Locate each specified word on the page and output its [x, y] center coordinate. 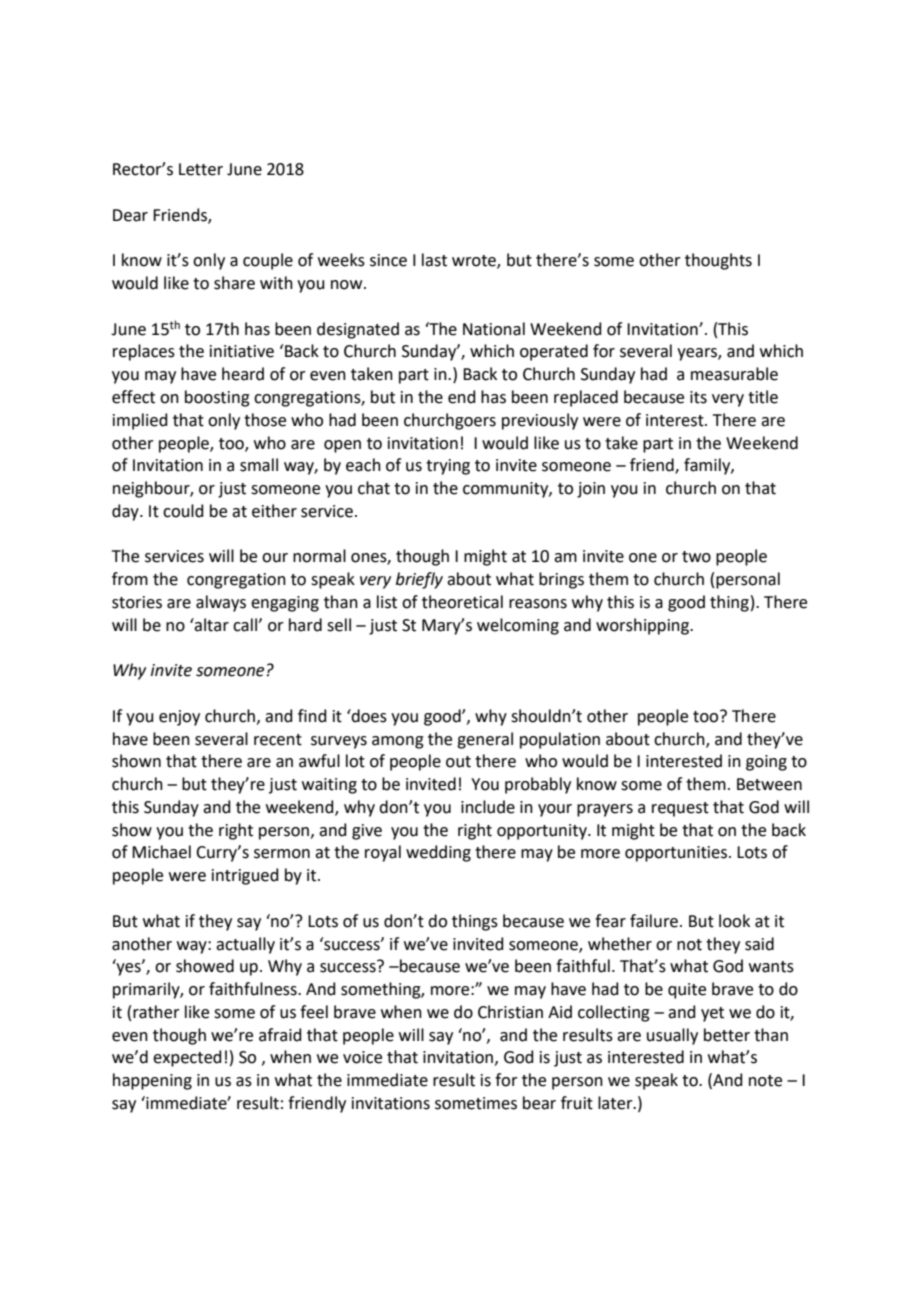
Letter [201, 169]
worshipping [644, 626]
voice [362, 1057]
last [434, 260]
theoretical [462, 602]
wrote [475, 262]
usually [672, 1036]
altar [211, 625]
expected [187, 1058]
